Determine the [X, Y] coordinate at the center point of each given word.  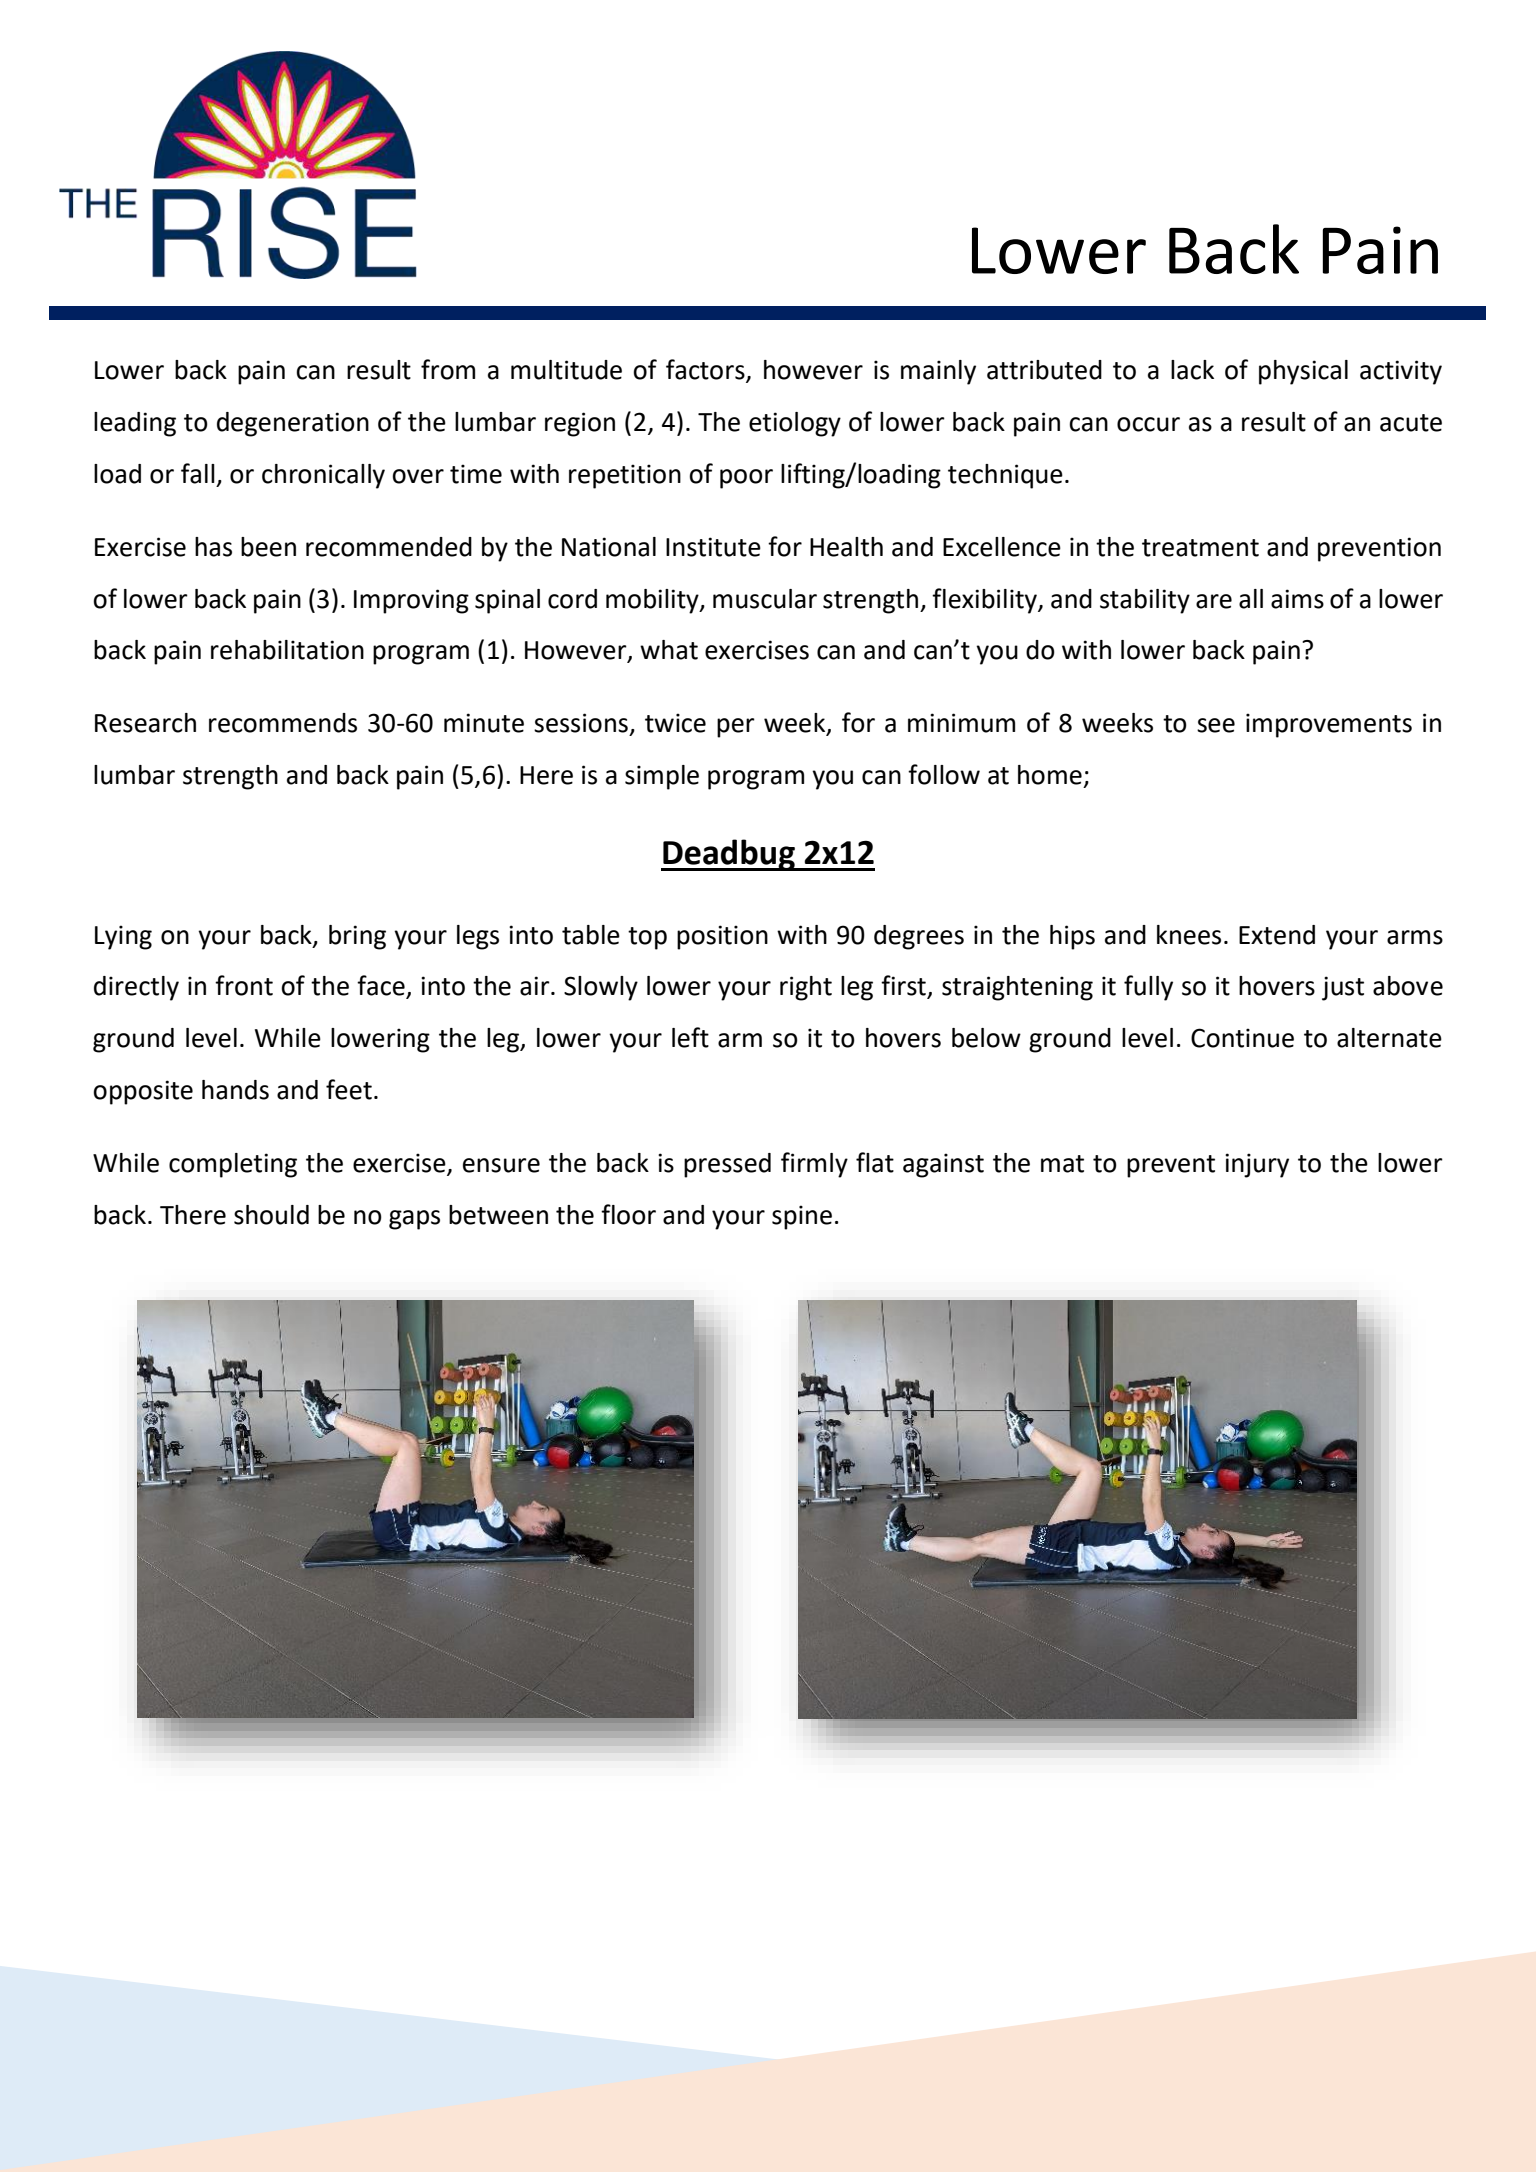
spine [802, 1217]
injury [1257, 1165]
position [722, 937]
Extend [1277, 935]
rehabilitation [287, 650]
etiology [795, 424]
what [669, 650]
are [1214, 601]
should [271, 1215]
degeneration [293, 424]
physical [1303, 372]
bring [357, 937]
